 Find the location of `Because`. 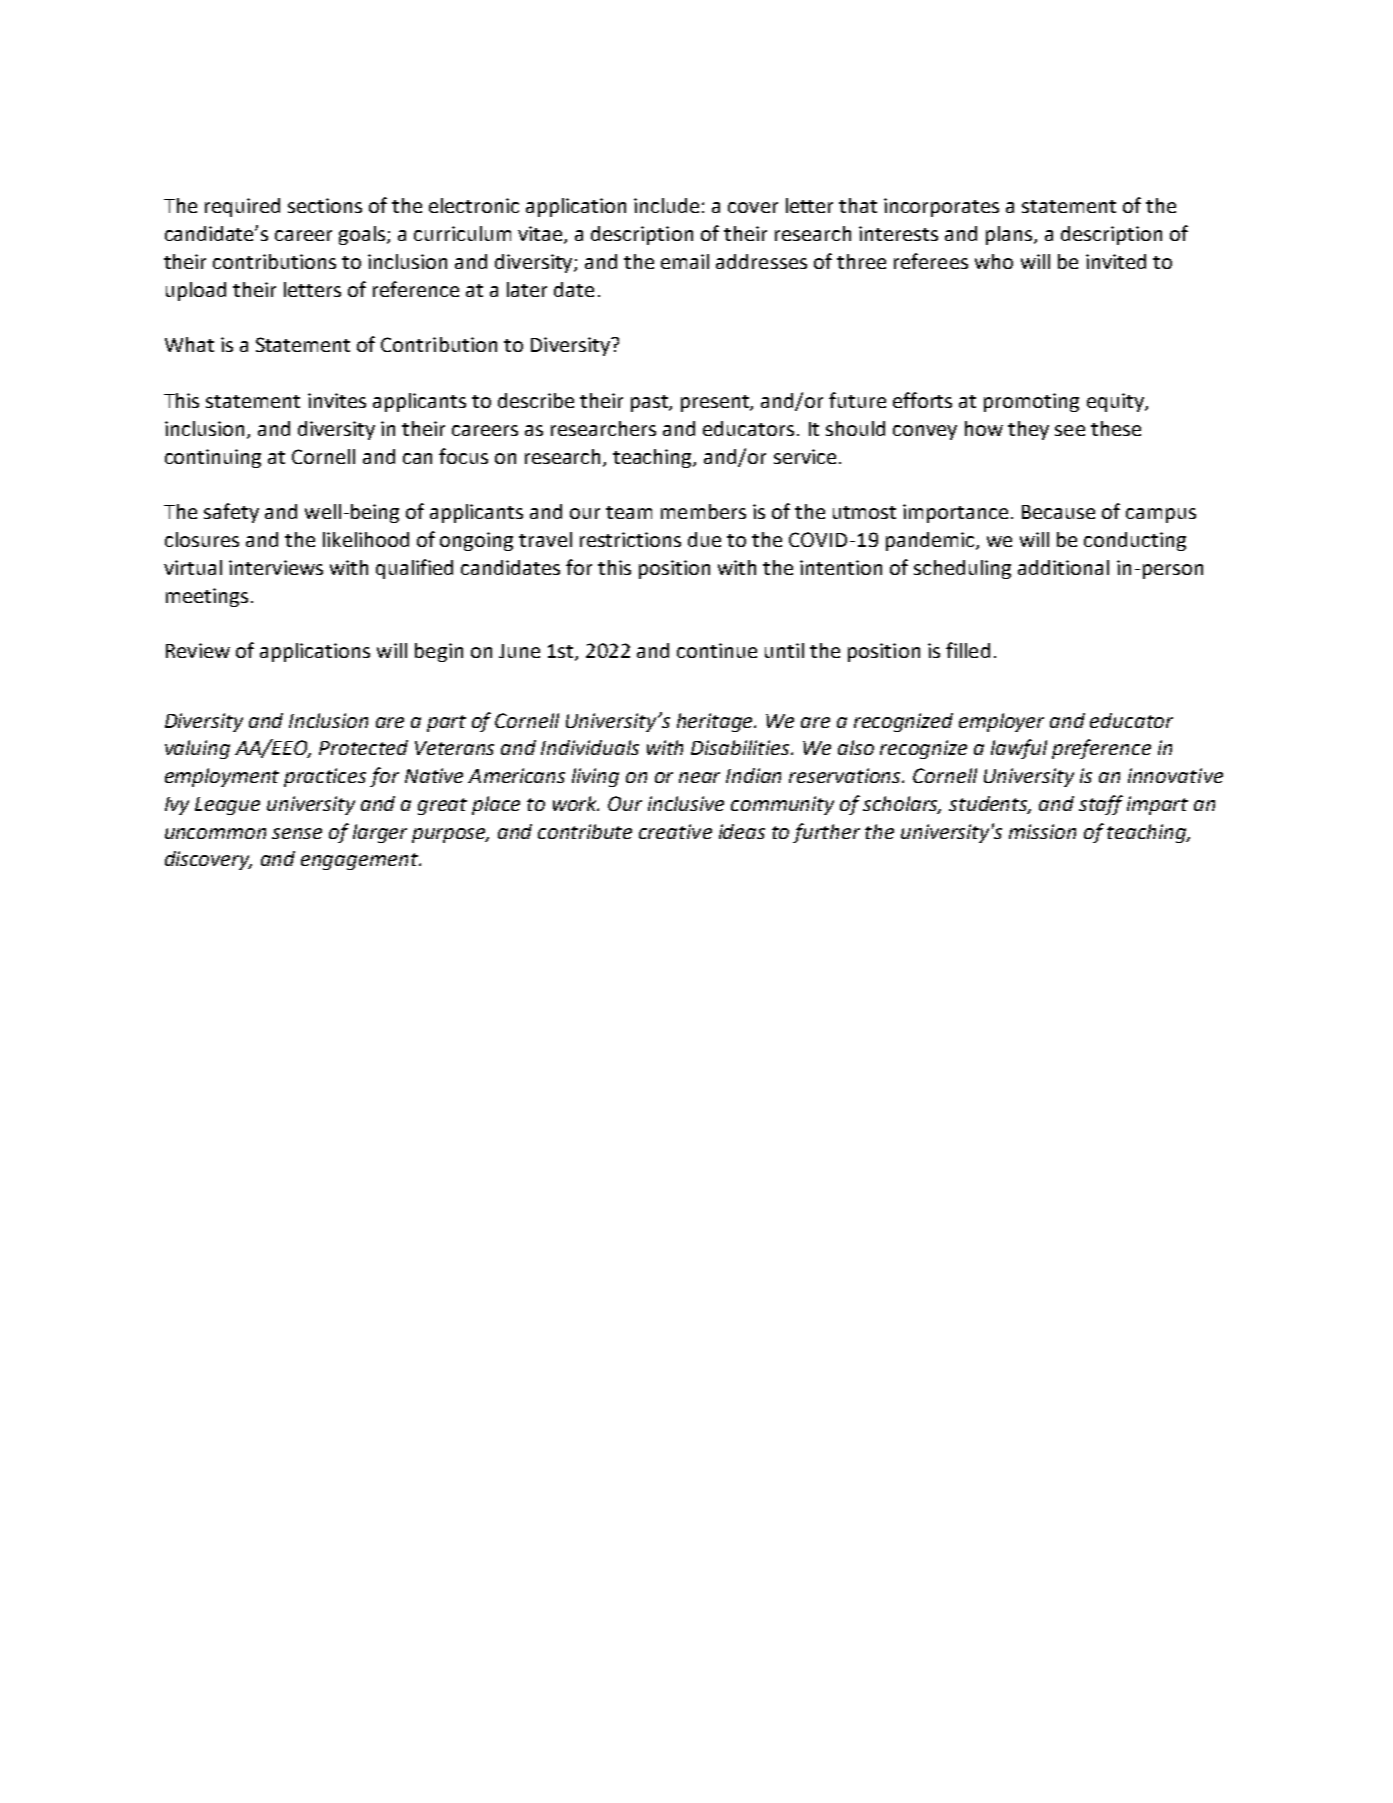

Because is located at coordinates (1058, 512).
